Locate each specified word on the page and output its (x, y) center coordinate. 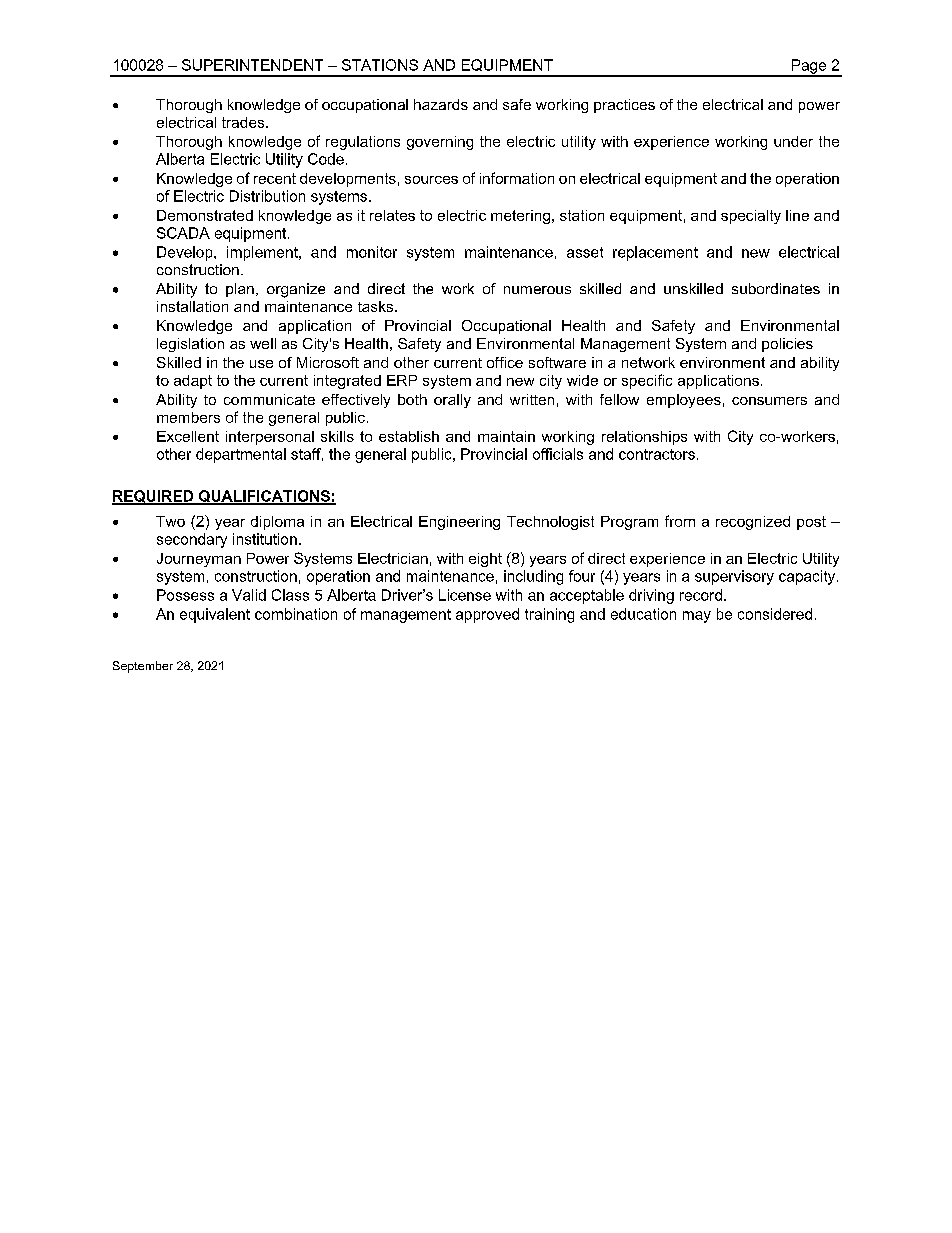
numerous (537, 290)
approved (487, 615)
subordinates (776, 288)
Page (809, 67)
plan (240, 290)
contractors (657, 454)
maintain (506, 436)
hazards (441, 104)
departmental (241, 455)
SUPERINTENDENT (252, 65)
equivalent (215, 615)
